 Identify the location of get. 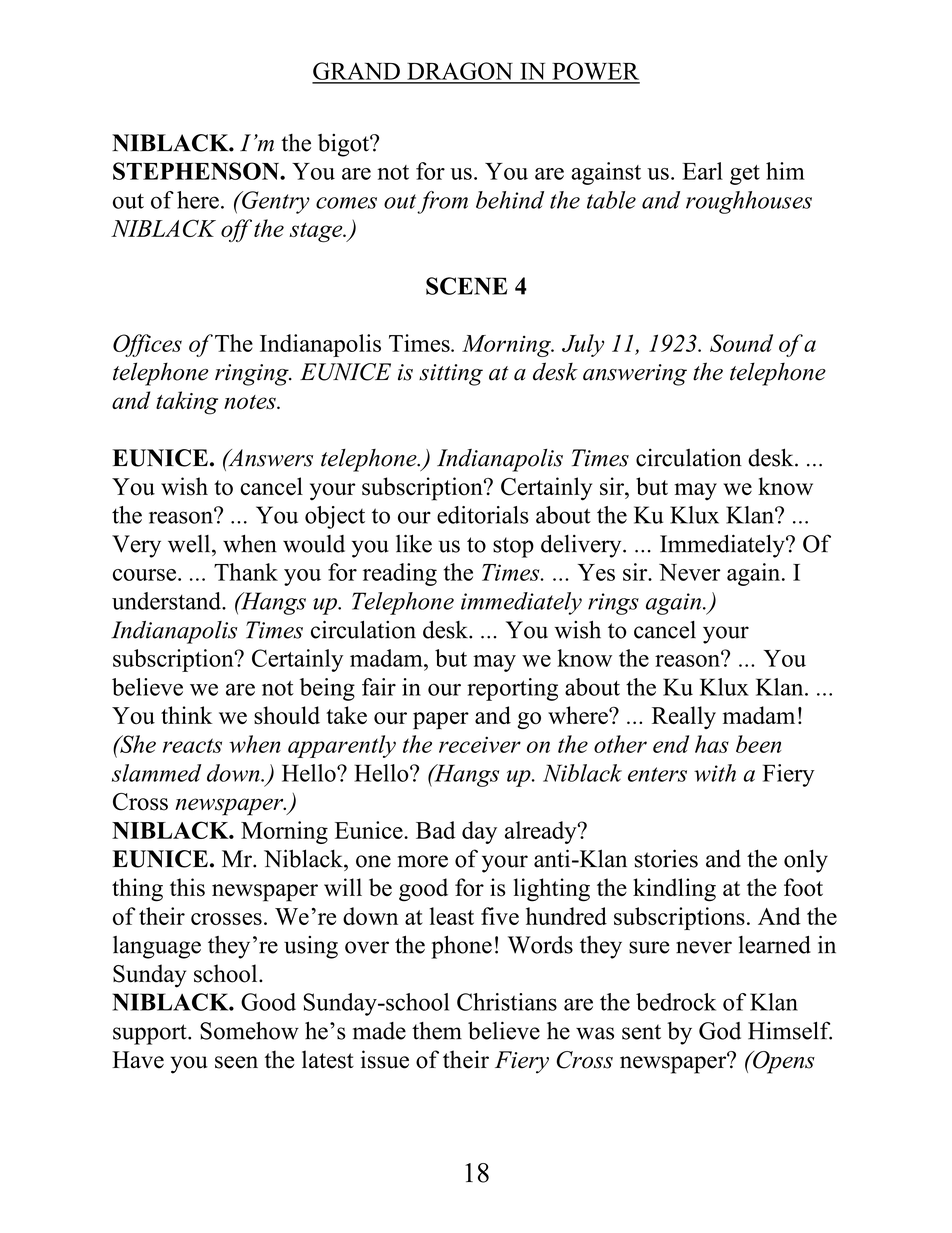
(745, 175).
